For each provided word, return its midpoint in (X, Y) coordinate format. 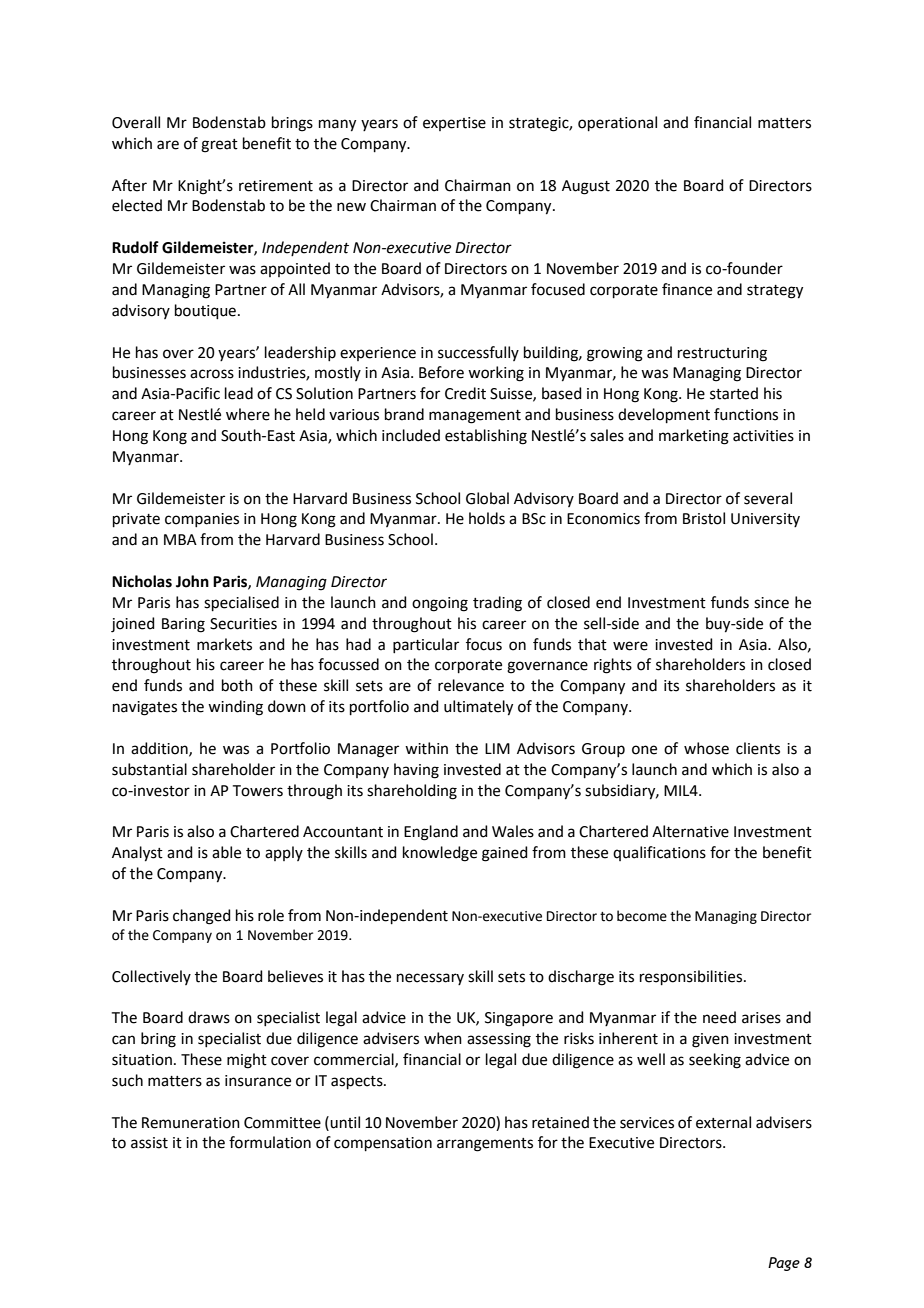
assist (149, 1143)
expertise (454, 124)
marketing (694, 437)
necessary (430, 979)
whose (706, 748)
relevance (471, 685)
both (237, 685)
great (219, 146)
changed (202, 917)
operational (617, 123)
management (475, 417)
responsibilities (692, 977)
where (248, 414)
